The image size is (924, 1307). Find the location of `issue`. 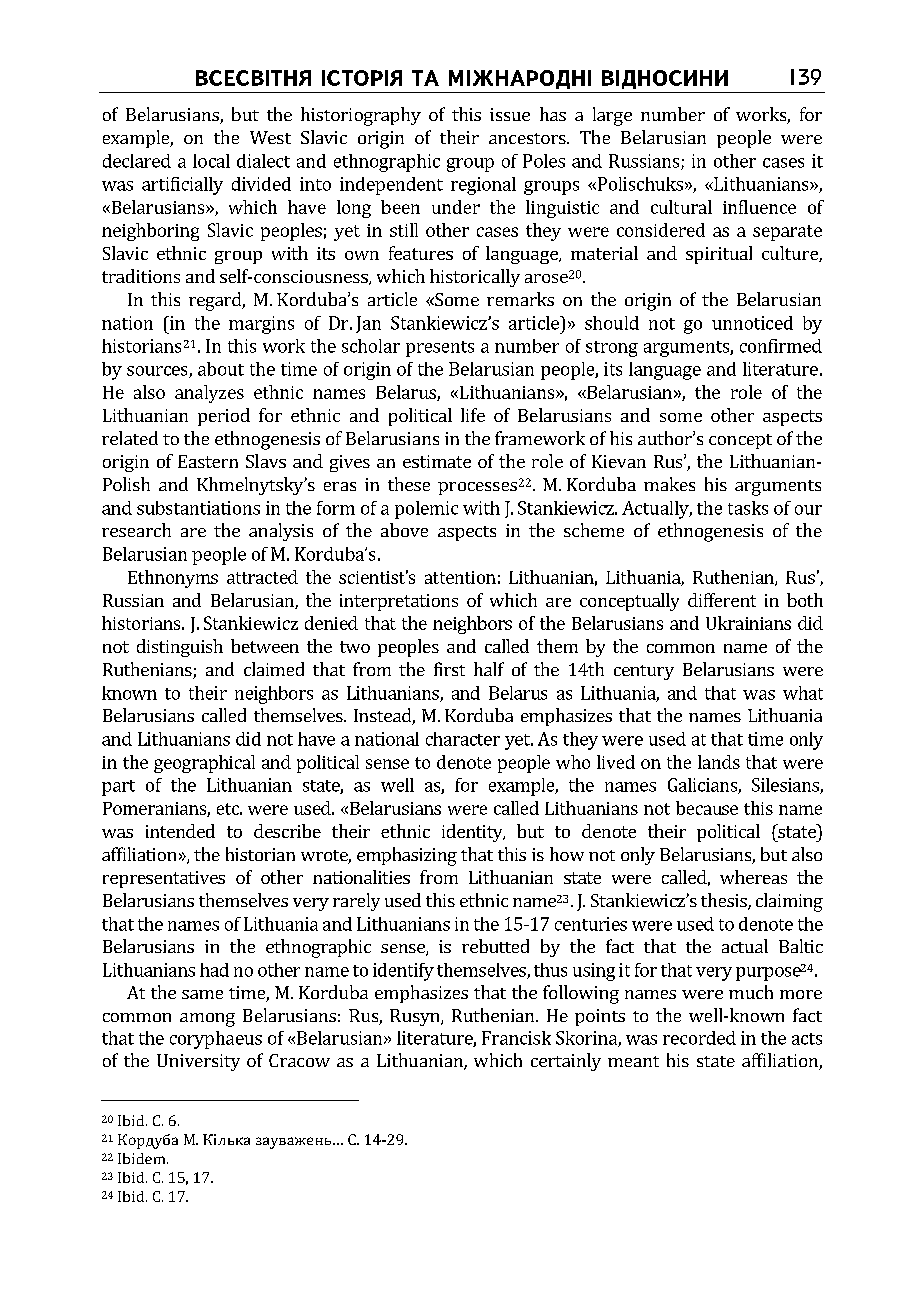

issue is located at coordinates (510, 114).
